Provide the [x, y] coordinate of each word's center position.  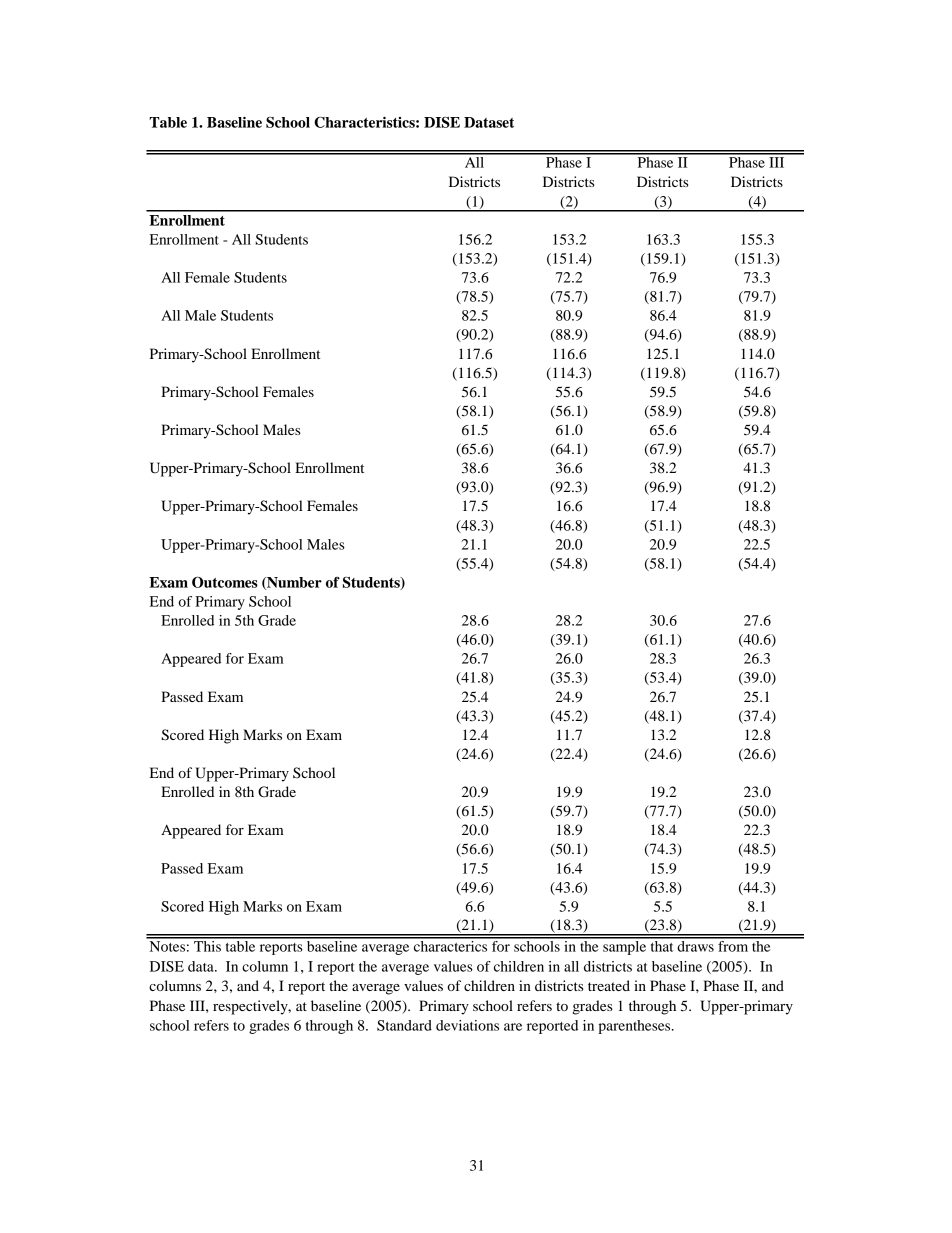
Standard [404, 1025]
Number [293, 583]
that [662, 945]
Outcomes [225, 582]
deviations [467, 1025]
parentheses [635, 1027]
